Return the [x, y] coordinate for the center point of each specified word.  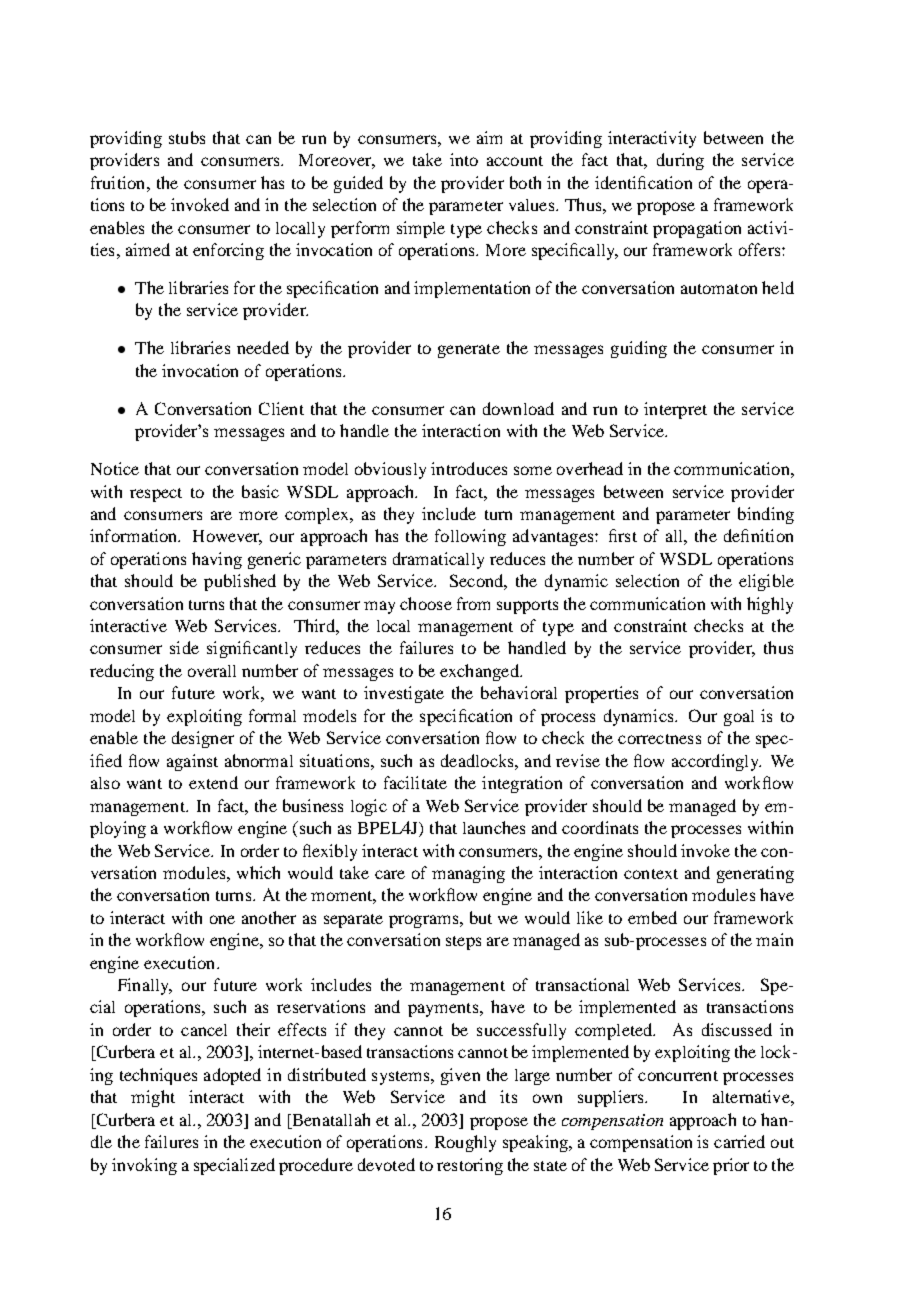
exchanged [480, 672]
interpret [675, 410]
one [222, 919]
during [680, 161]
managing [468, 874]
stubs [187, 137]
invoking [144, 1166]
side [184, 647]
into [464, 159]
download [518, 408]
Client [281, 408]
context [651, 874]
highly [770, 605]
